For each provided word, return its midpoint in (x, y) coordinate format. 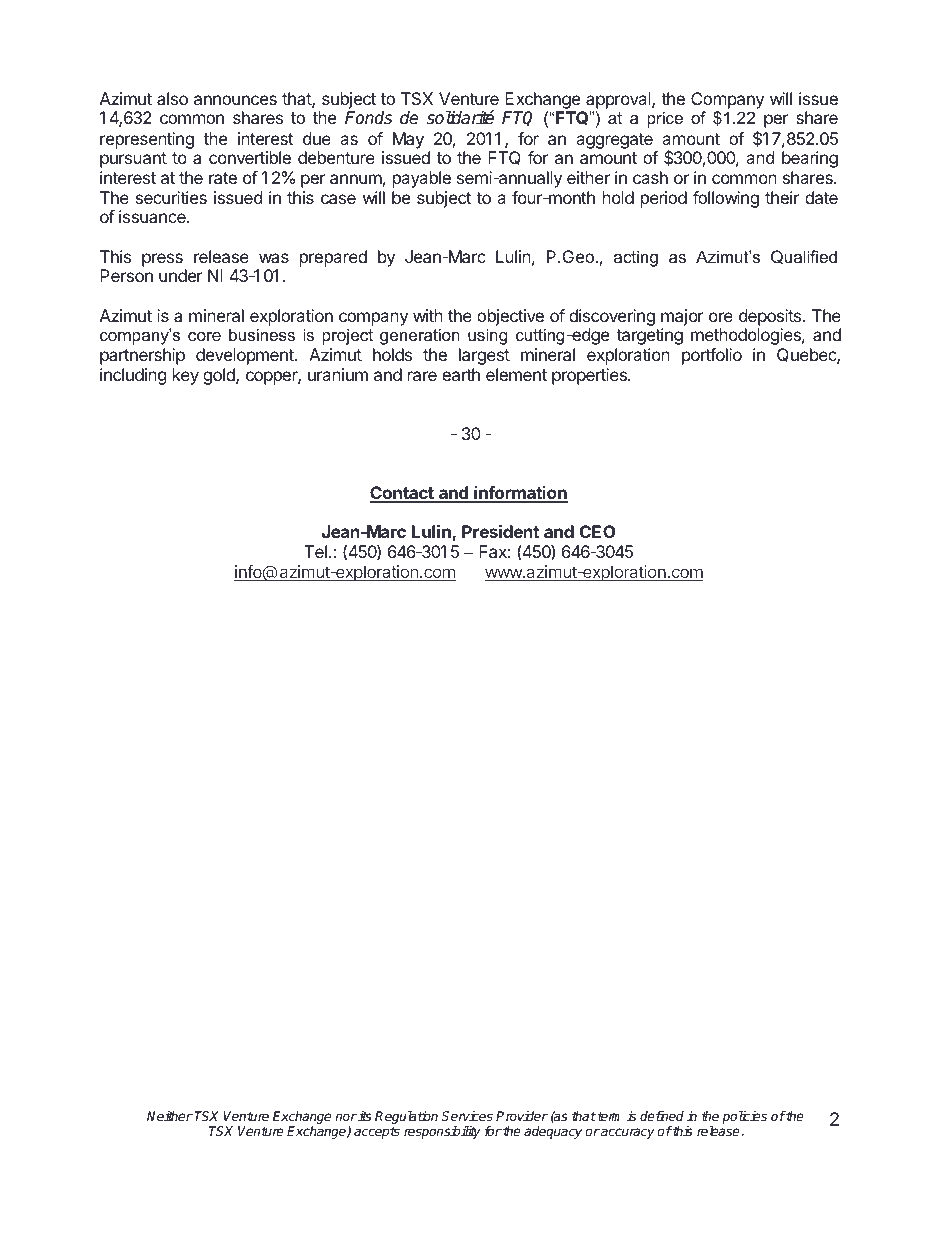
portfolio (712, 356)
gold (220, 376)
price (665, 119)
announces (235, 100)
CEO (597, 531)
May (408, 140)
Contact (403, 494)
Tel (315, 551)
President (500, 531)
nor (346, 1117)
